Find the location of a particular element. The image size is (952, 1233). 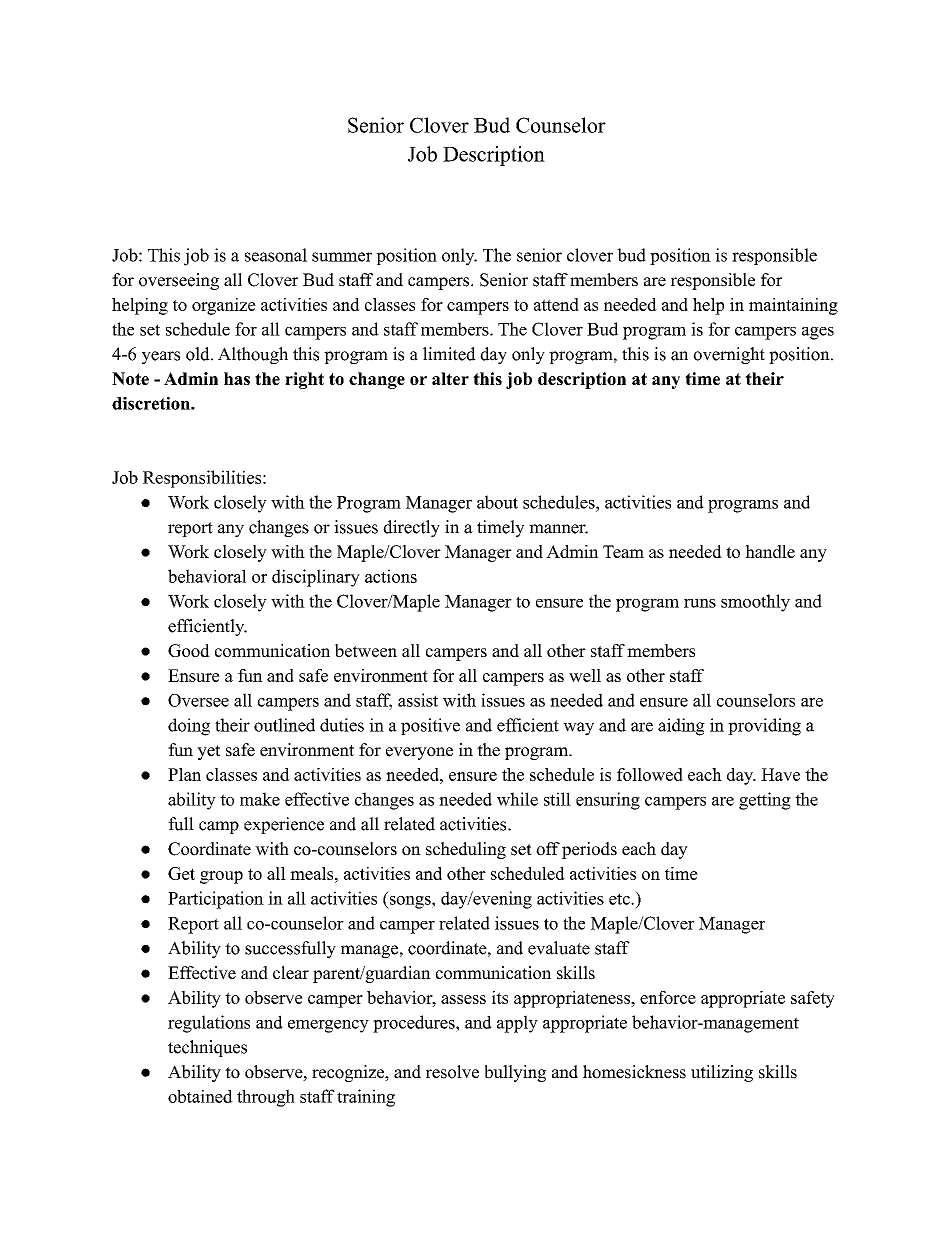

Good is located at coordinates (189, 650).
